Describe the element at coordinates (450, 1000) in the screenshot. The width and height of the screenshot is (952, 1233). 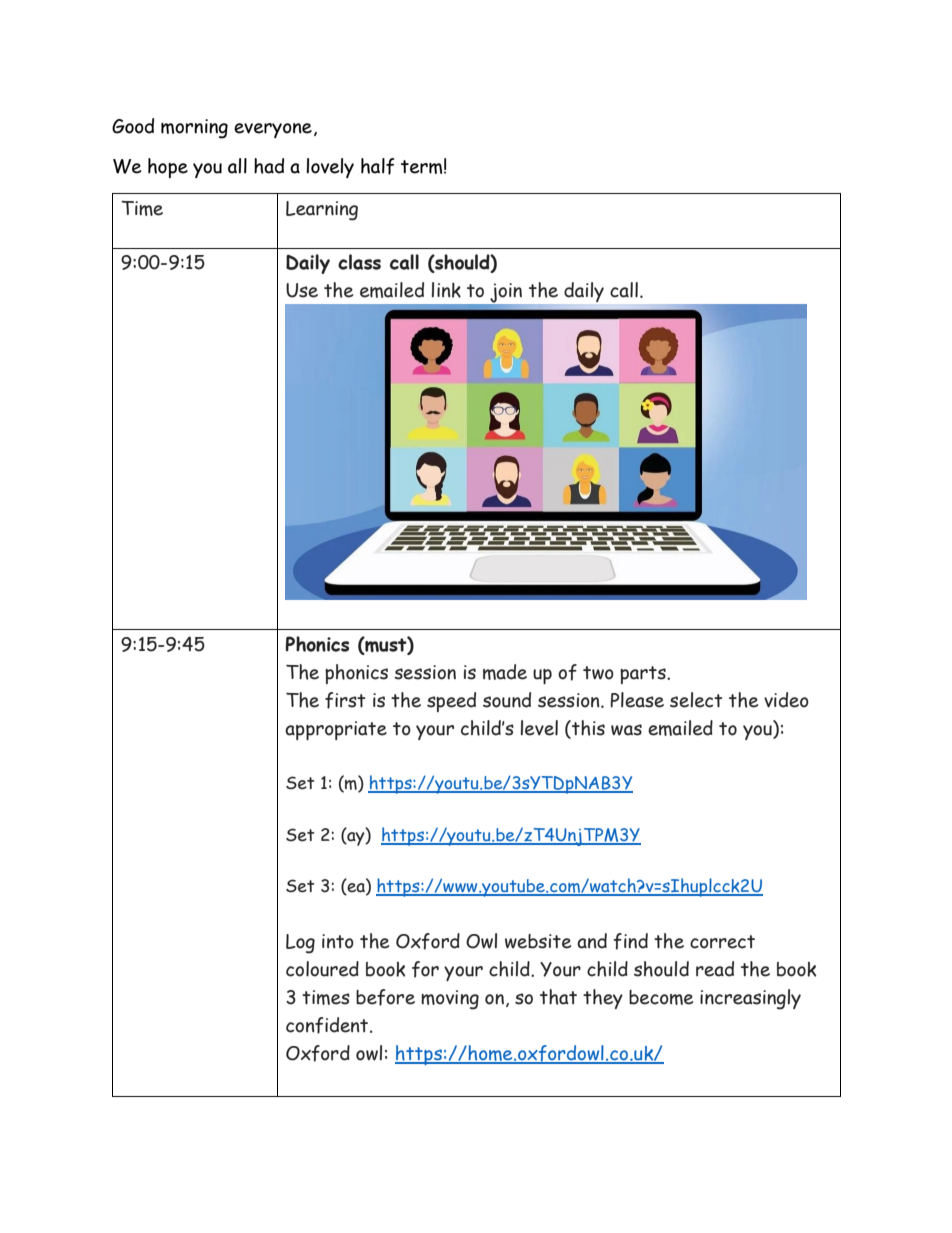
I see `moving` at that location.
